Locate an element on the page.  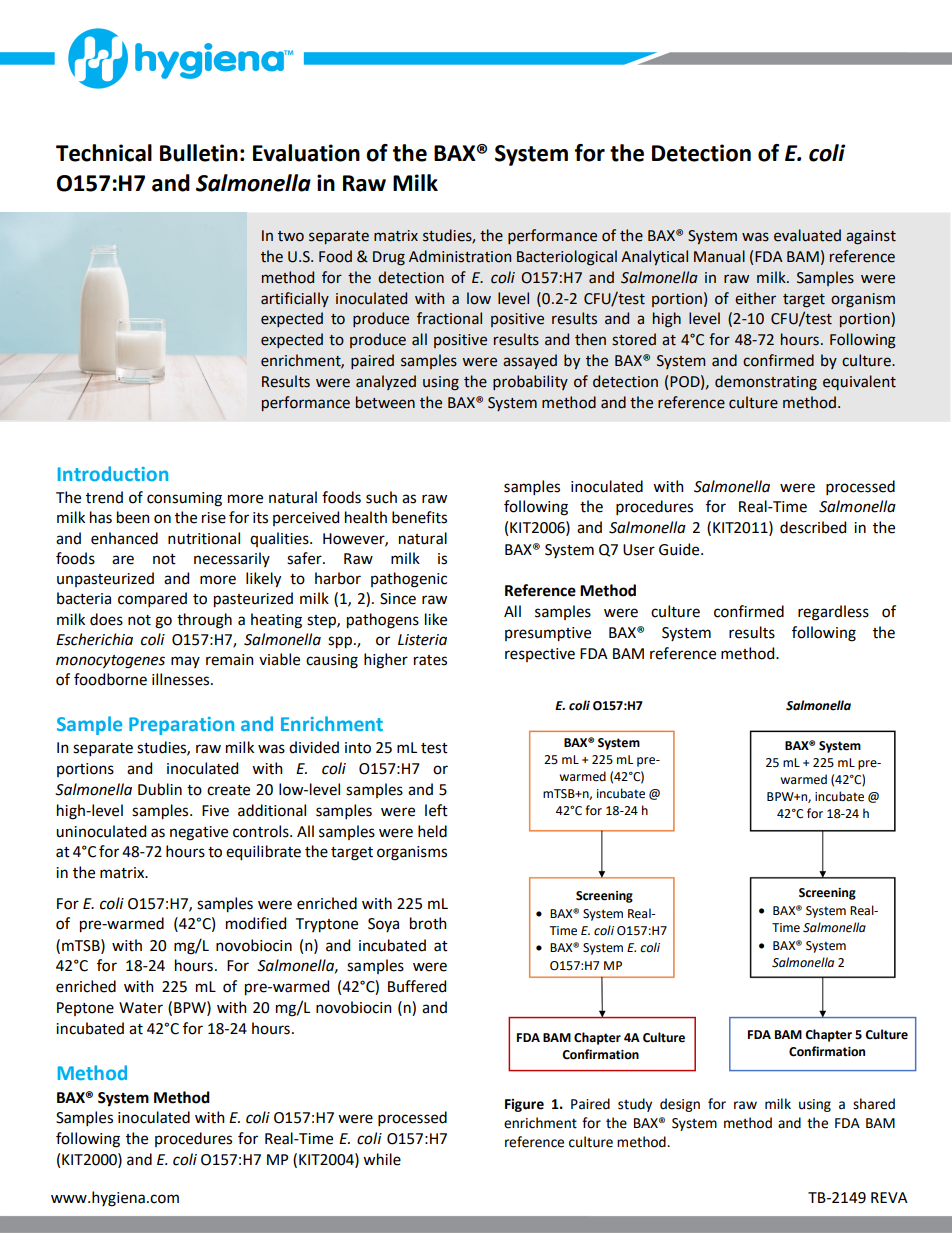
regardless is located at coordinates (833, 613).
